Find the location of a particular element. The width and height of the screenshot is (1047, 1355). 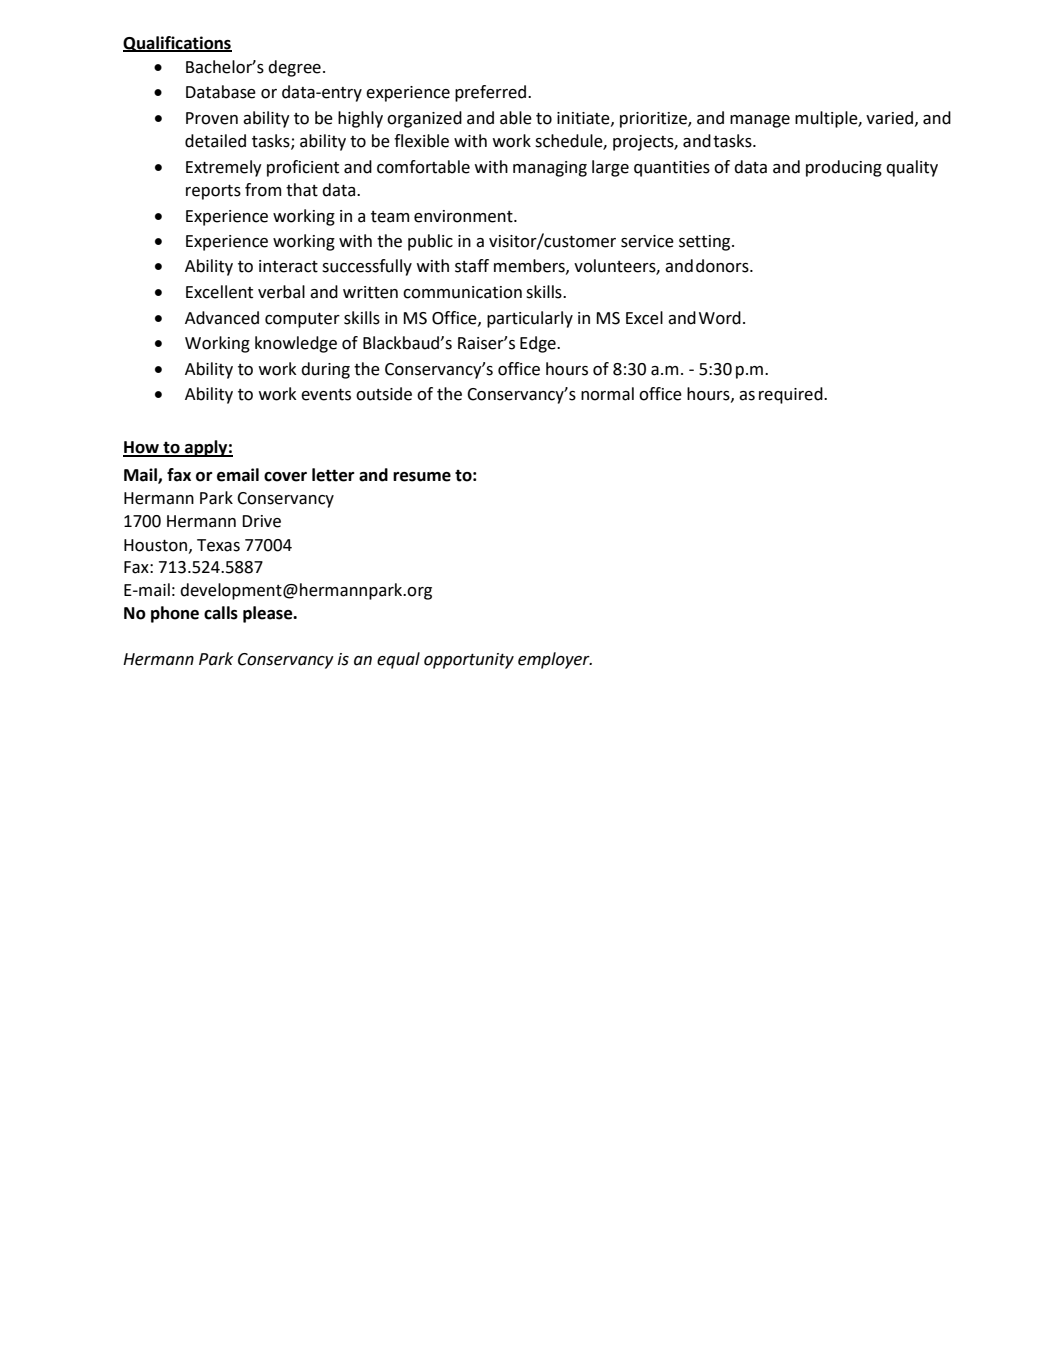

reports is located at coordinates (213, 192).
